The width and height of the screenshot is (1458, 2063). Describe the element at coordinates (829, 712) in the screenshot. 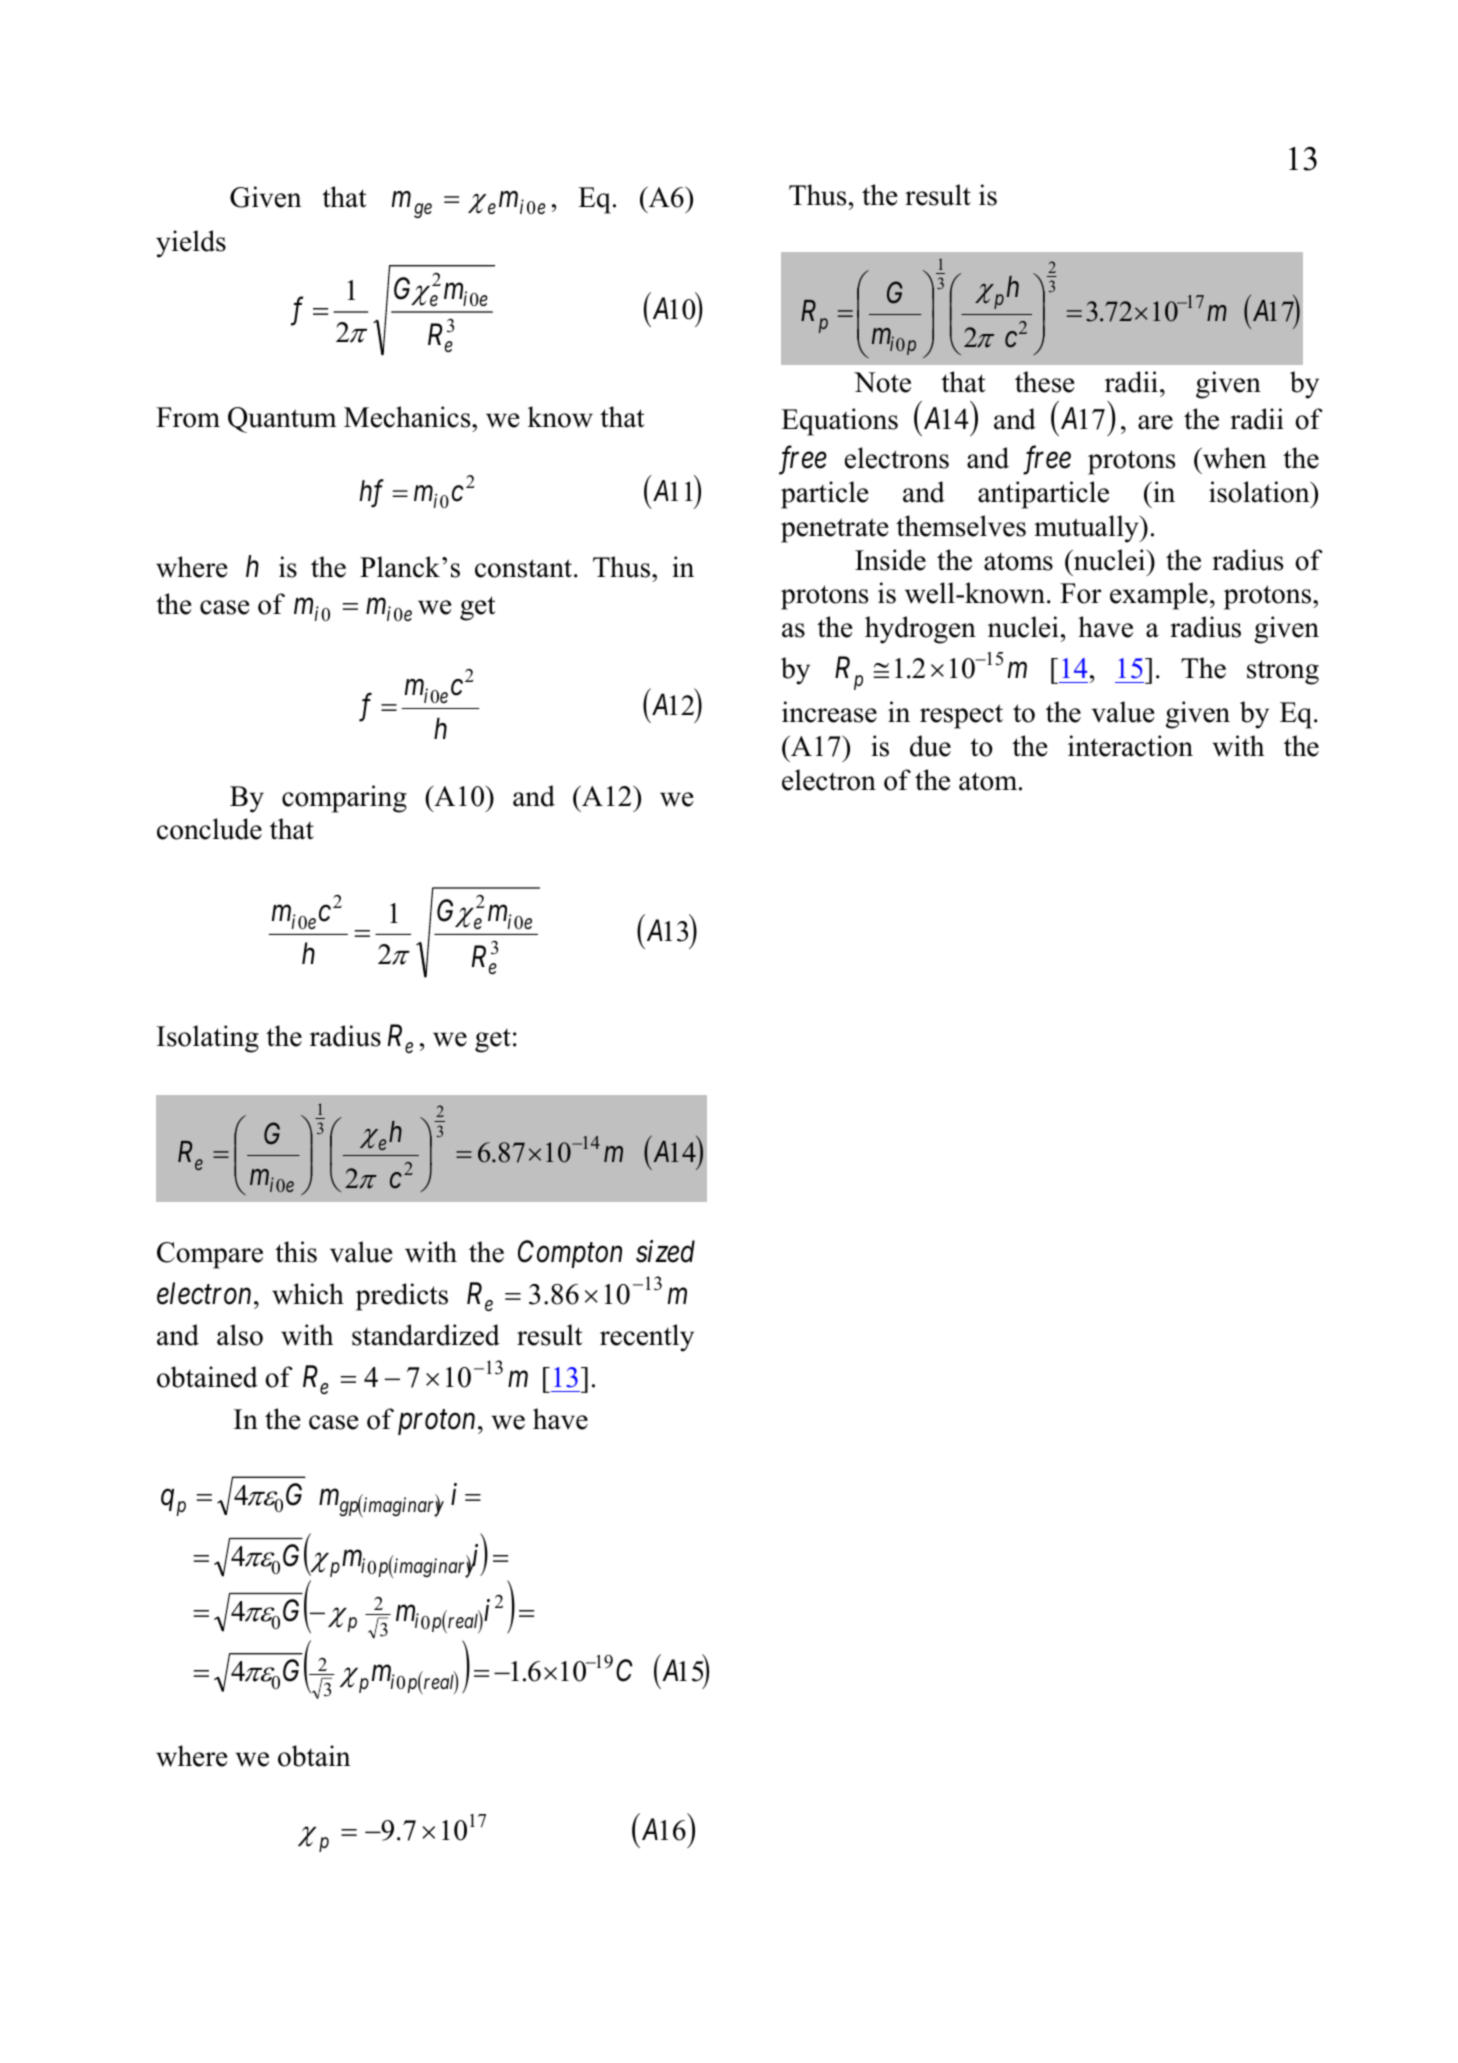

I see `increase` at that location.
